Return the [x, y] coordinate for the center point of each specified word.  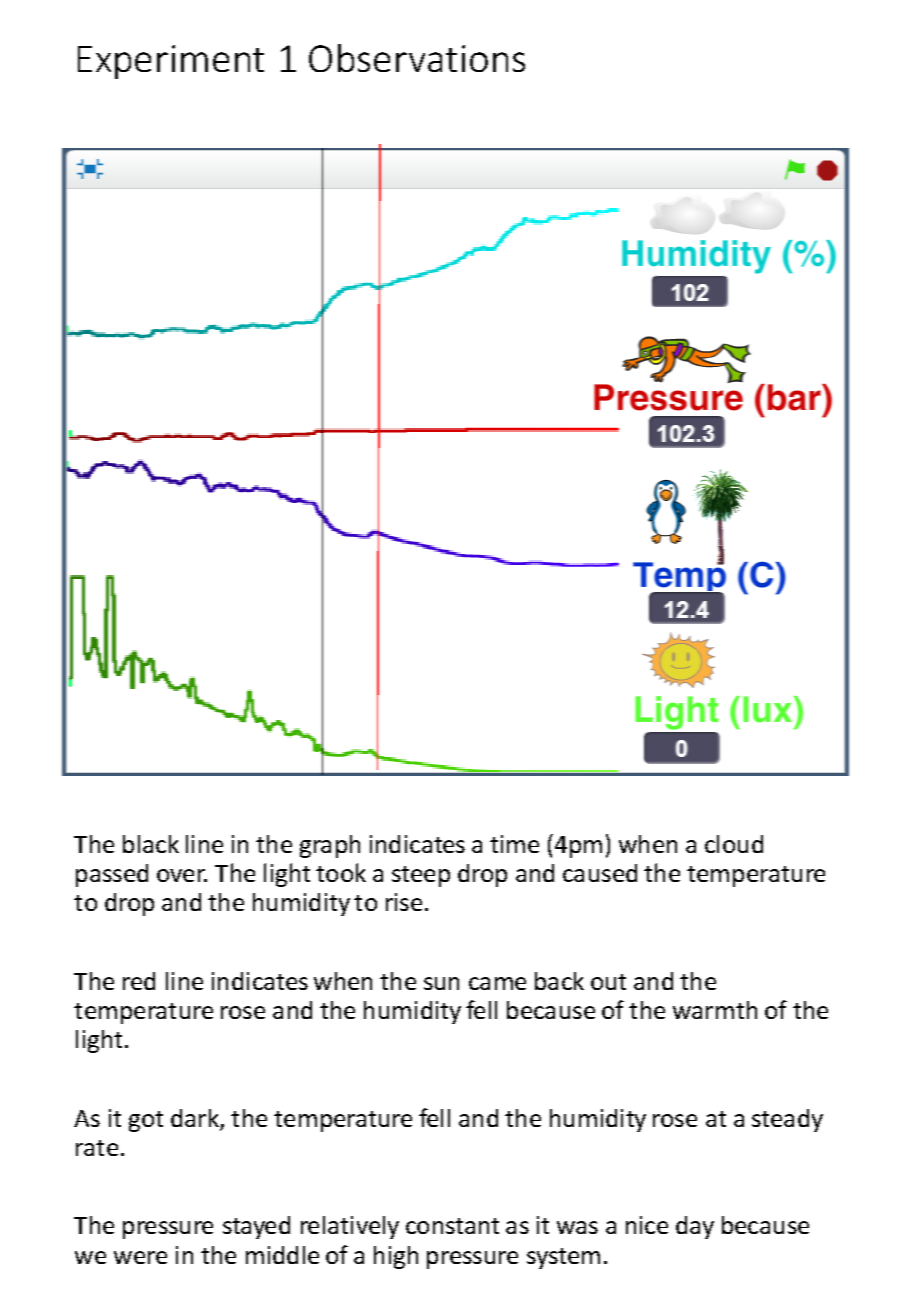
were [140, 1257]
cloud [734, 844]
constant [452, 1226]
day [695, 1227]
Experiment [171, 62]
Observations [417, 58]
